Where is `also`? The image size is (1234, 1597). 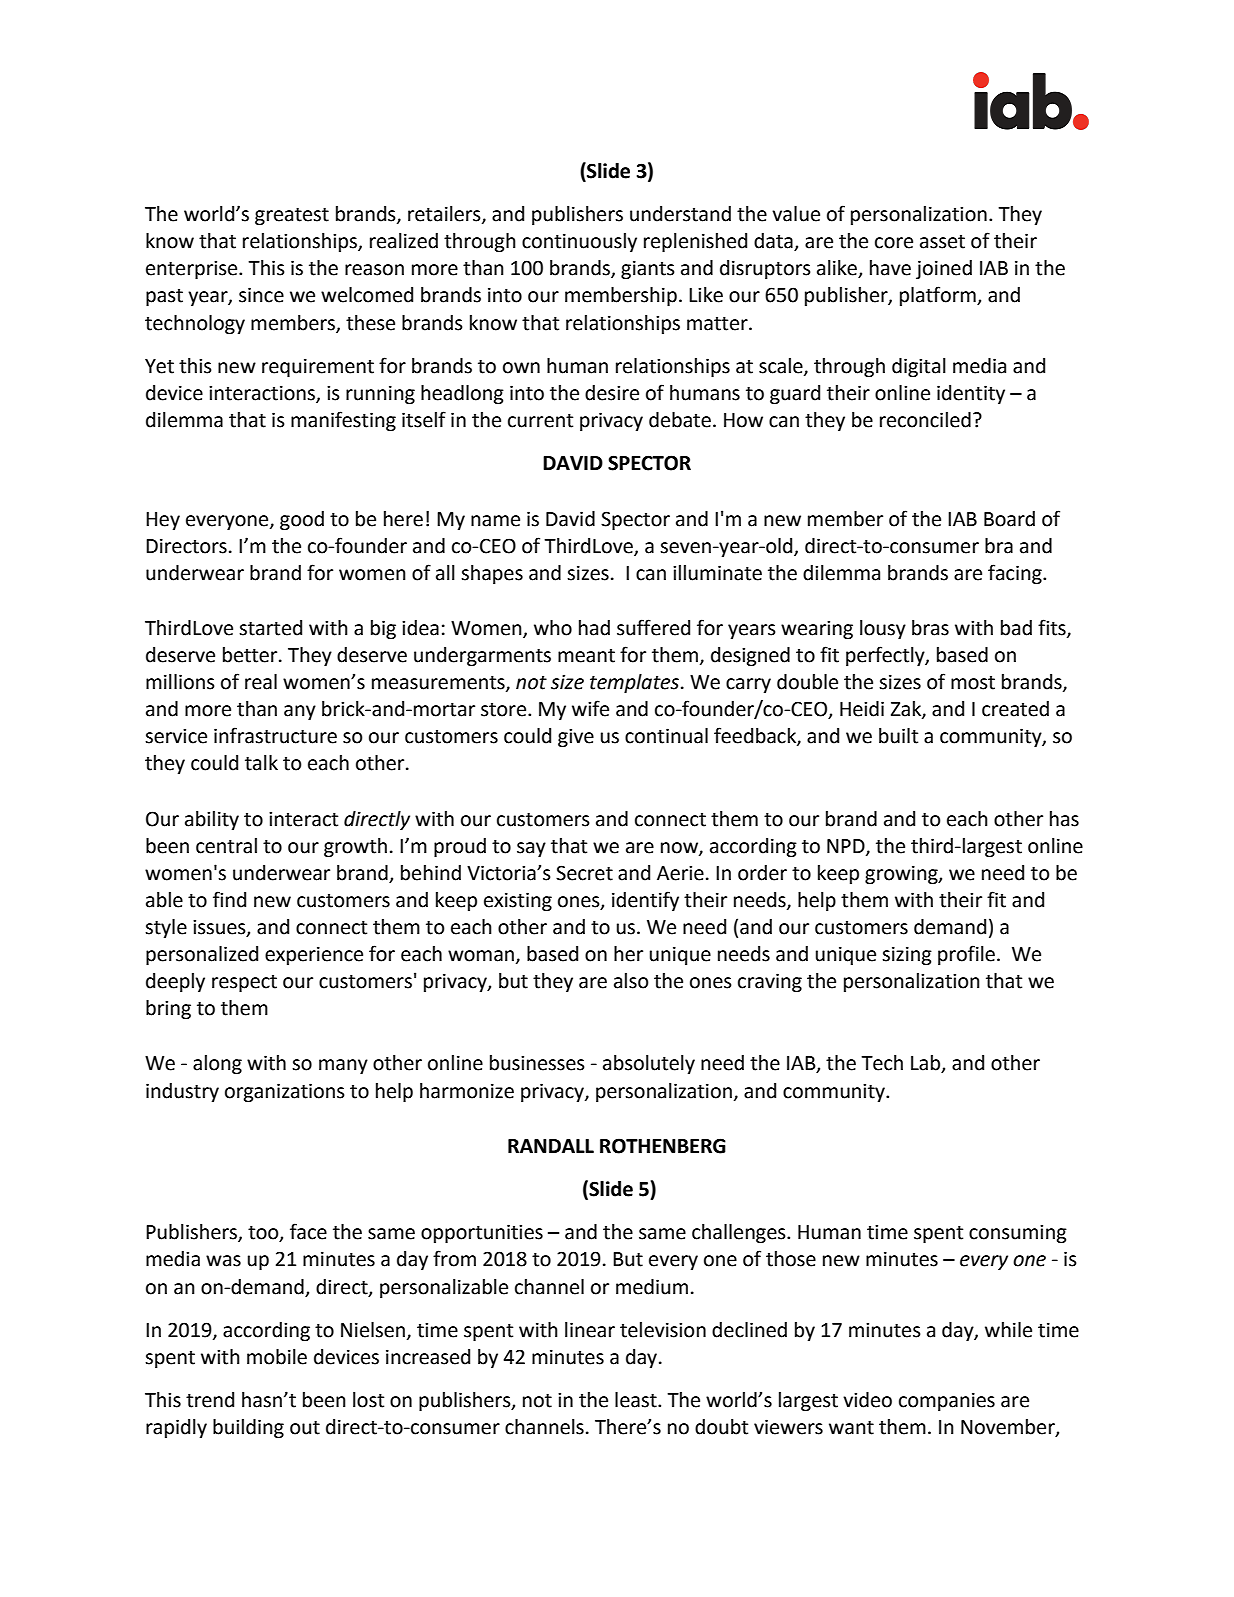 also is located at coordinates (631, 981).
